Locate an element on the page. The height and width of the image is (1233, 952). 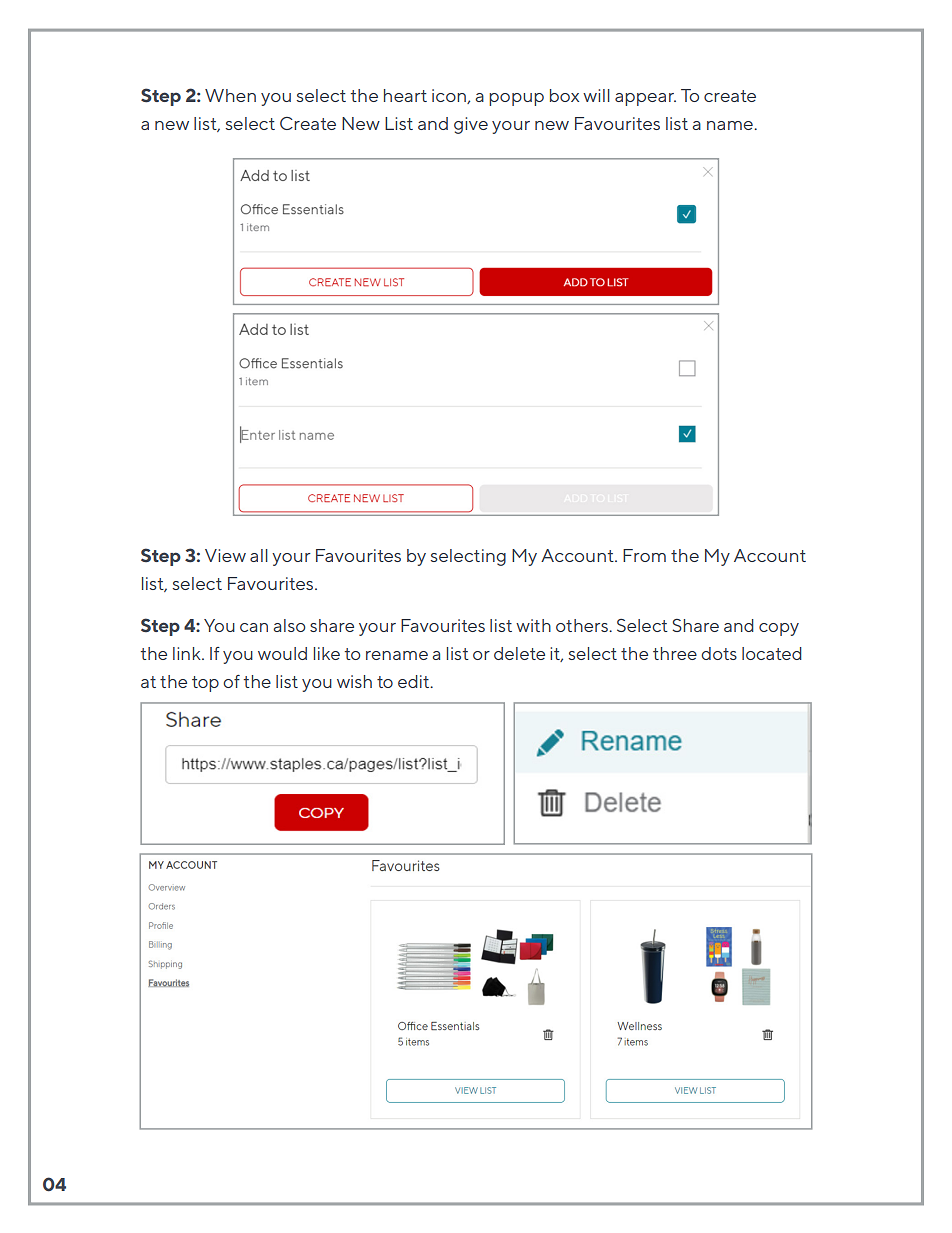
will is located at coordinates (596, 95).
